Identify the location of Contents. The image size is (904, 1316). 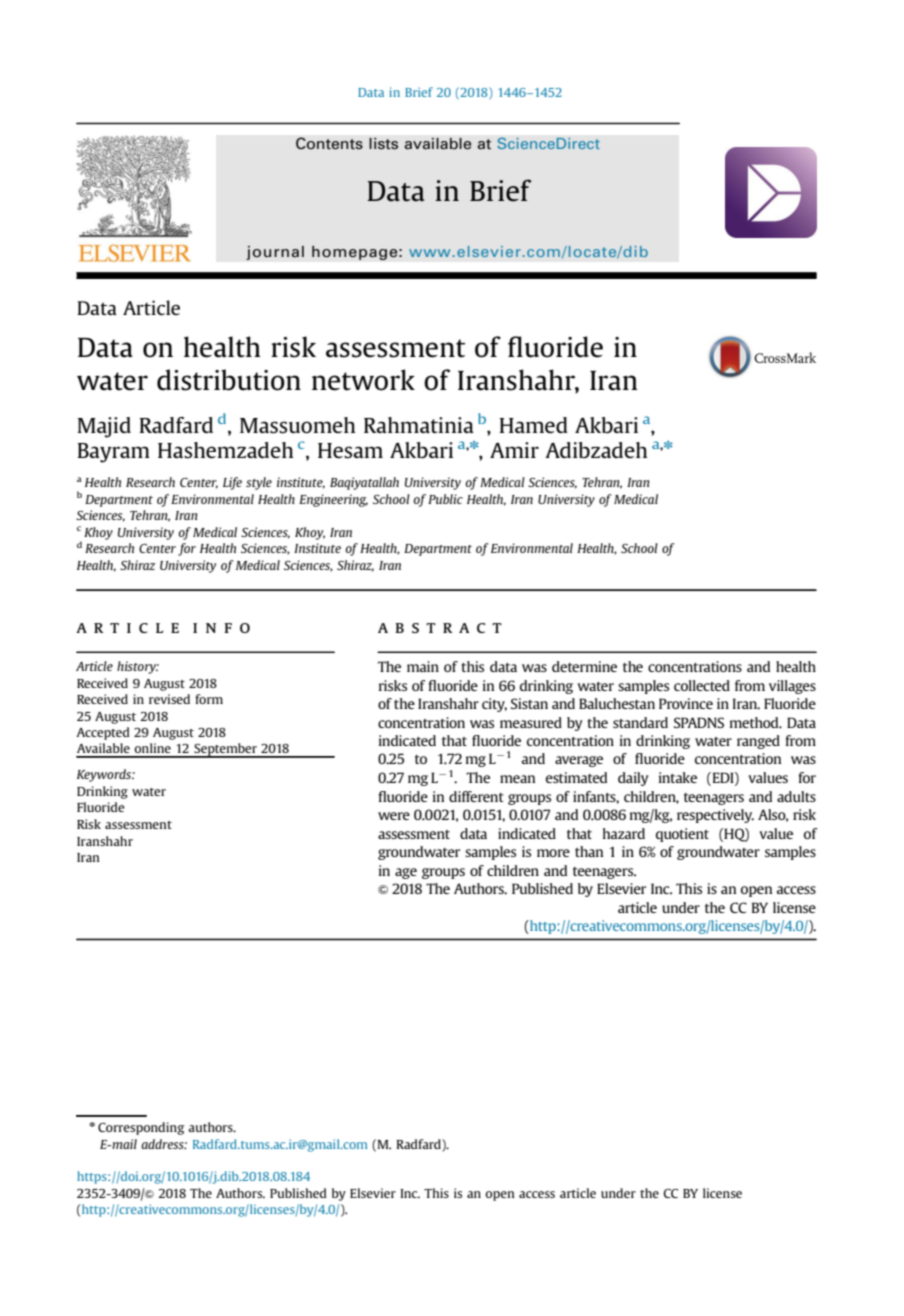
(329, 143).
